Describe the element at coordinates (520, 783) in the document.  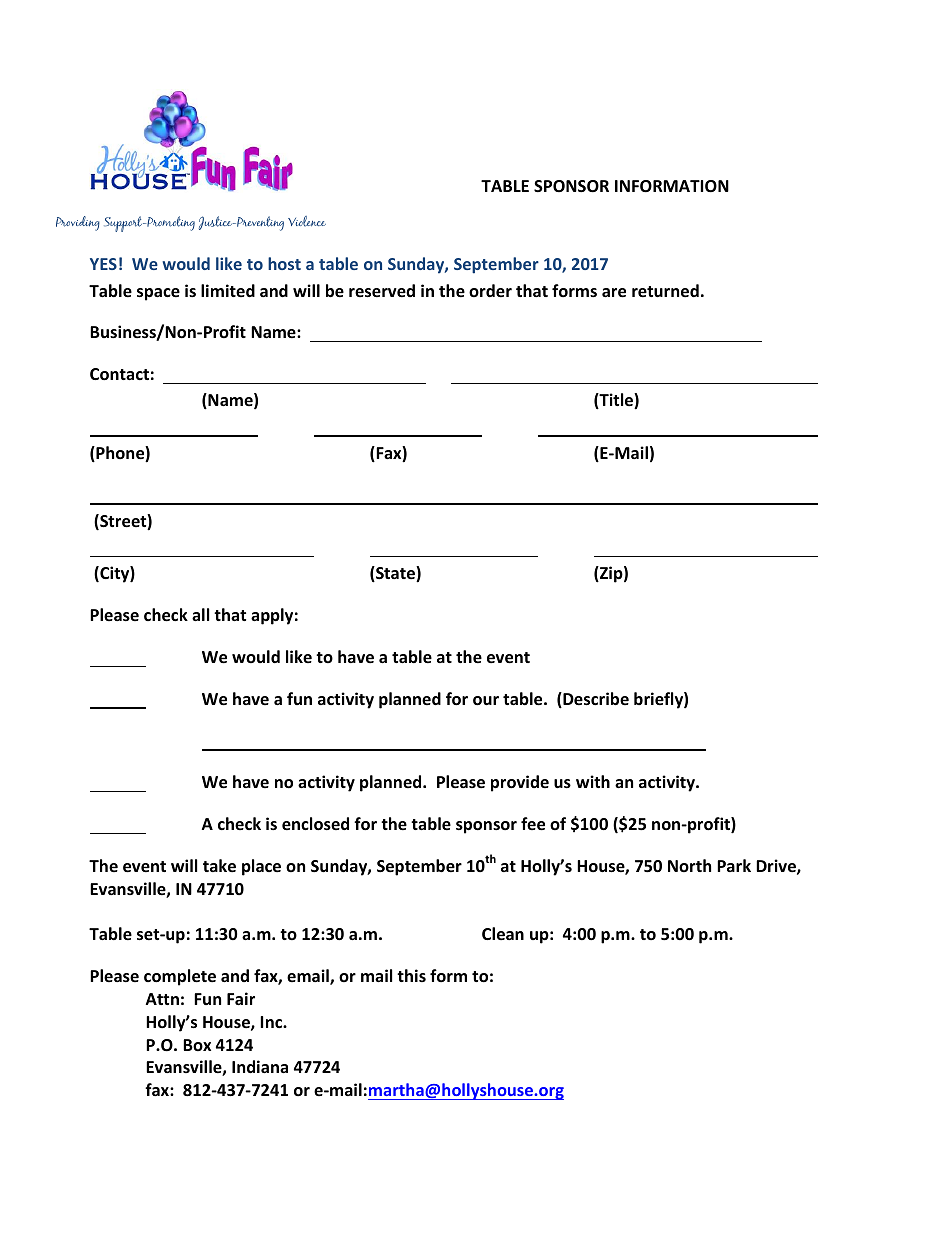
I see `provide` at that location.
